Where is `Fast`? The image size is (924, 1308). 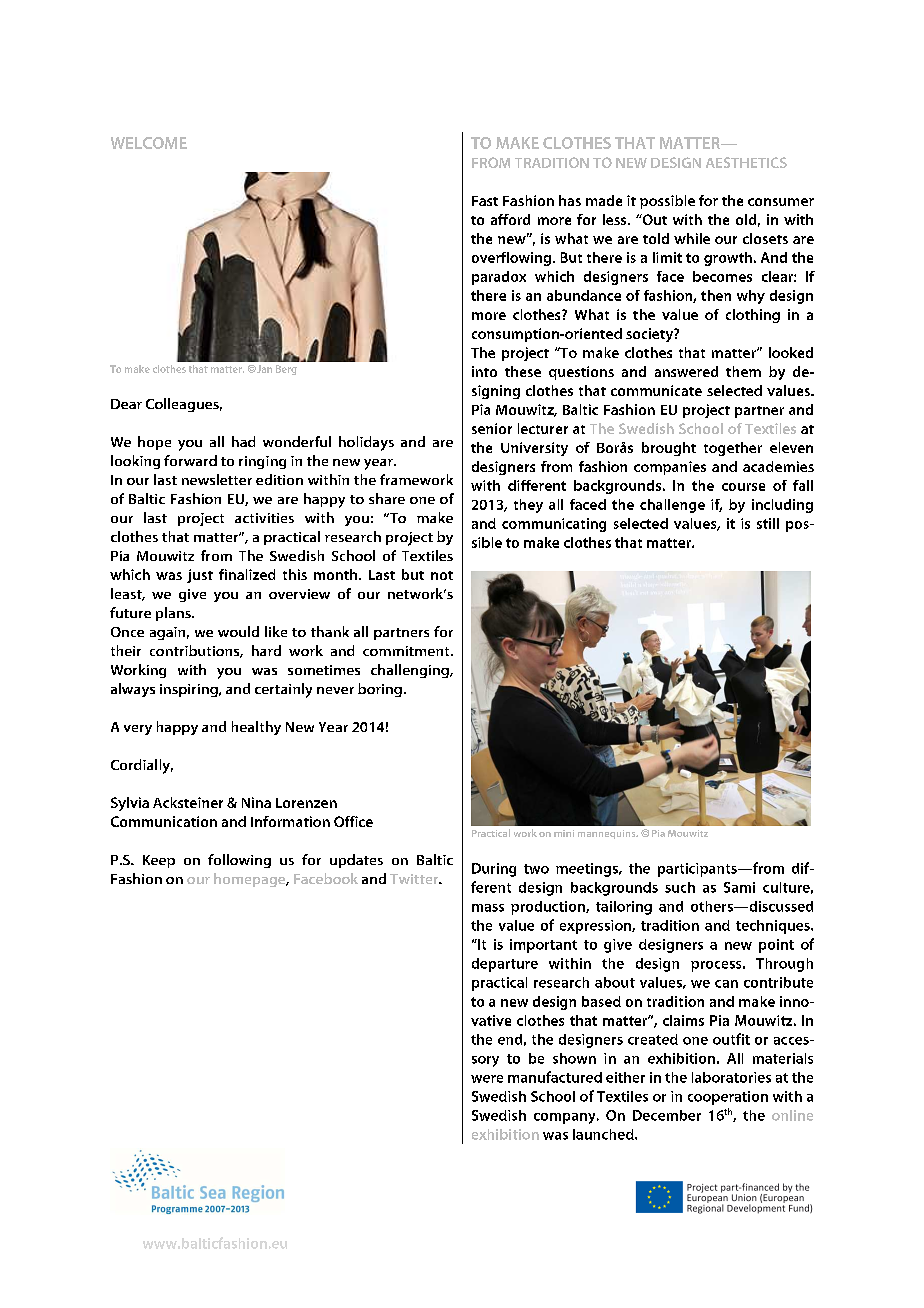
Fast is located at coordinates (485, 201).
